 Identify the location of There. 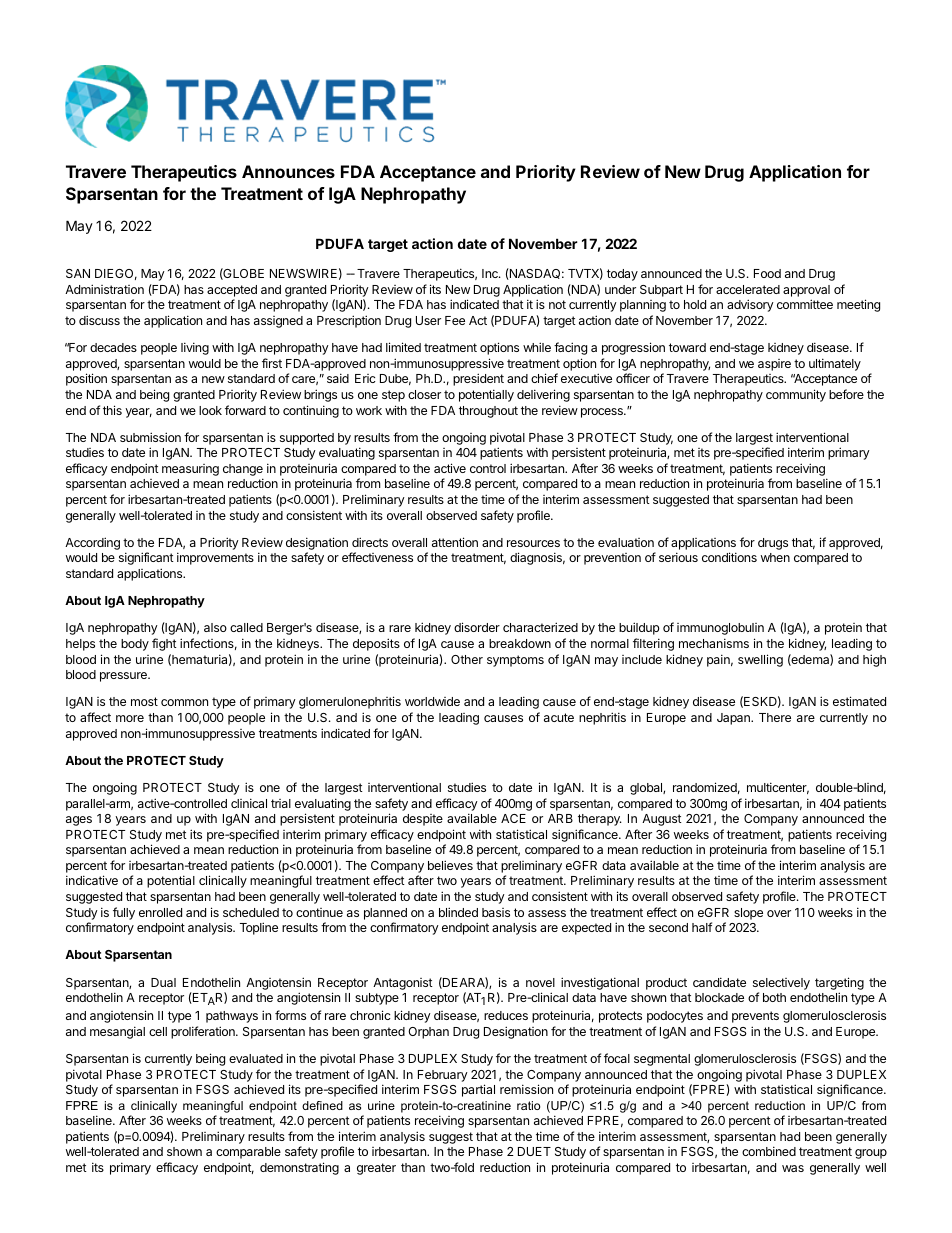
(775, 717).
